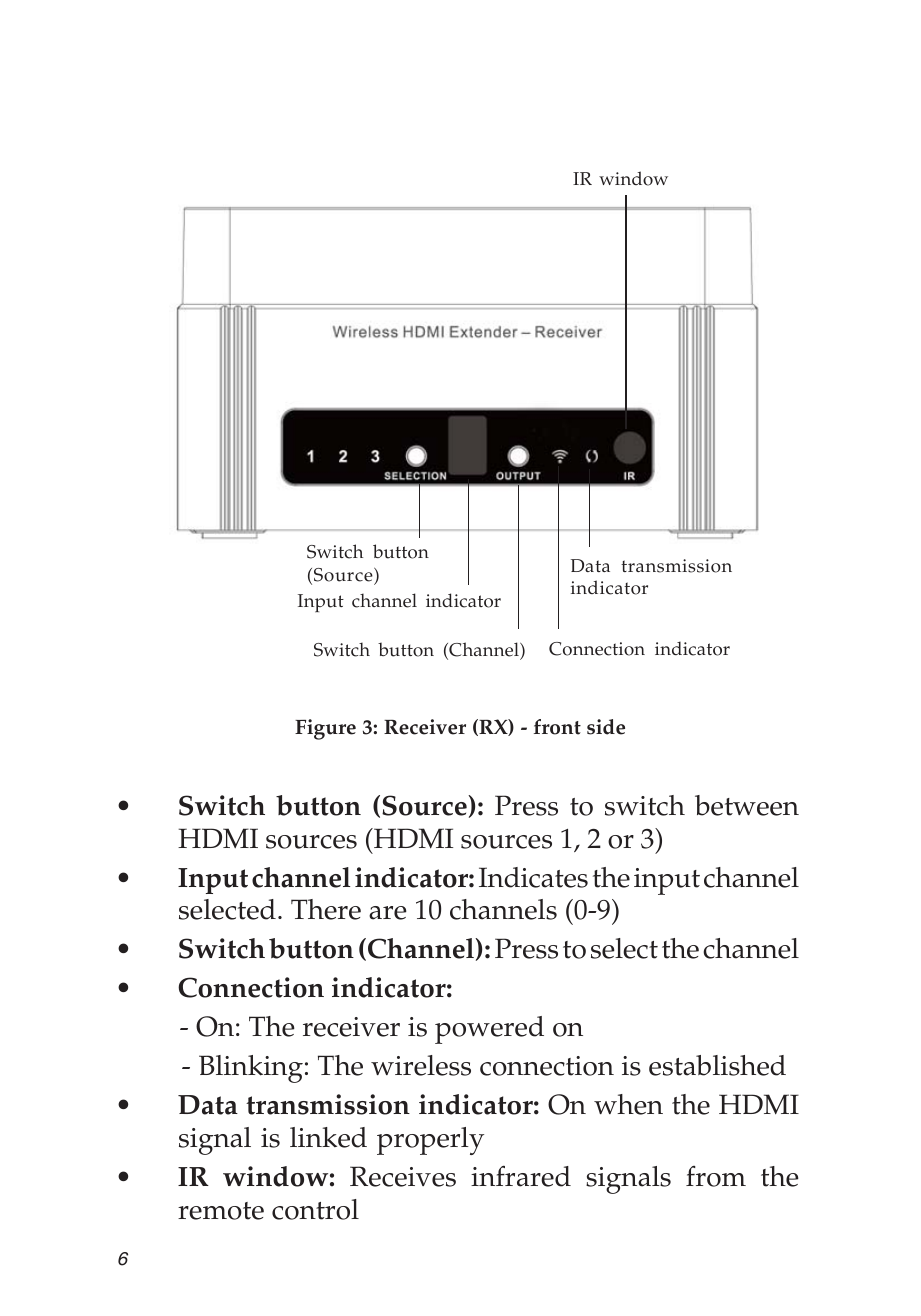 Image resolution: width=921 pixels, height=1316 pixels. I want to click on There, so click(326, 909).
